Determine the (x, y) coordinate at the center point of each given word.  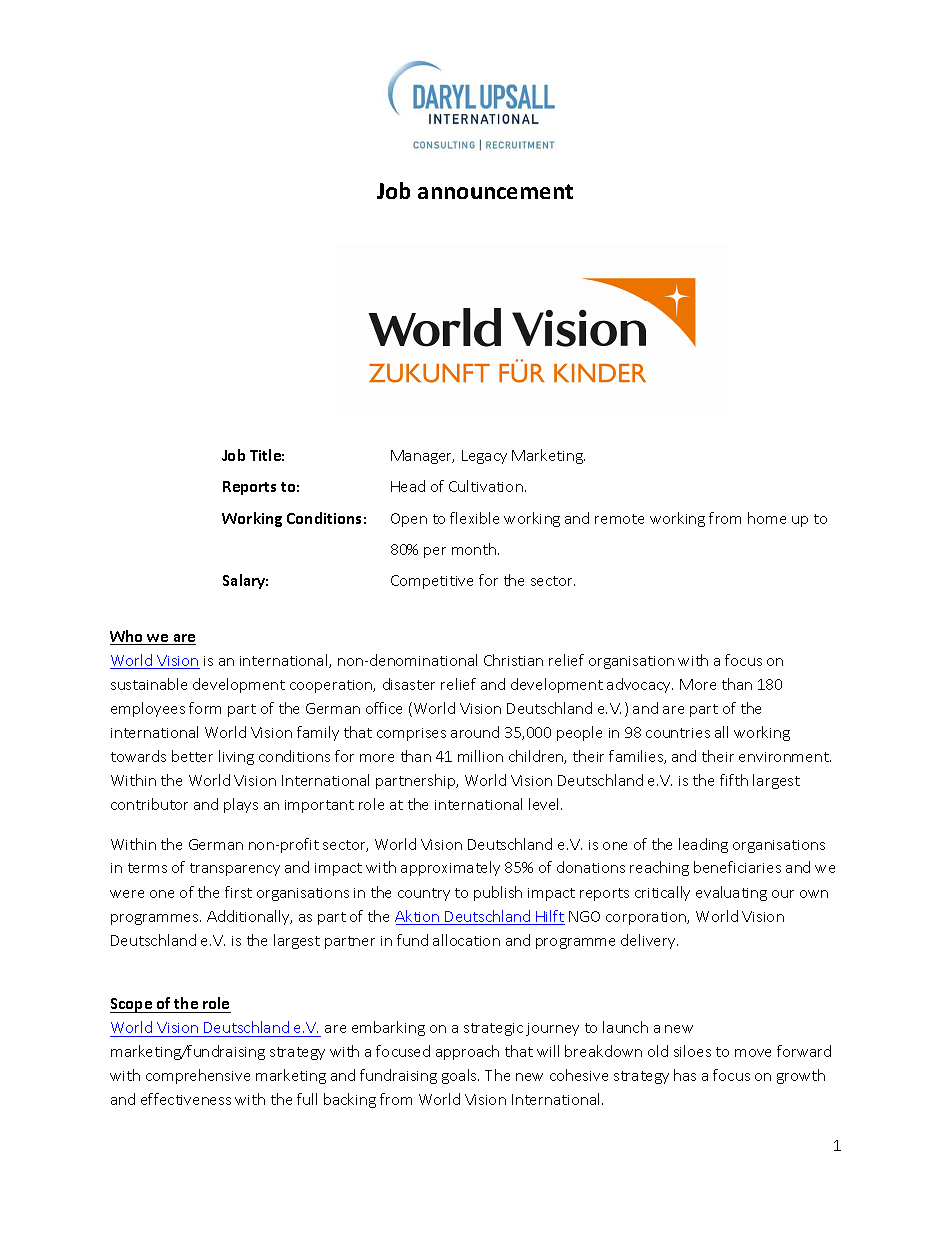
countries (678, 733)
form (205, 708)
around (475, 732)
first (238, 892)
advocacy (640, 685)
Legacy (484, 457)
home (767, 518)
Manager (422, 457)
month (475, 549)
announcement (495, 191)
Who (128, 637)
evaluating (731, 893)
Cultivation (486, 486)
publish (498, 893)
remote (619, 519)
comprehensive (198, 1076)
